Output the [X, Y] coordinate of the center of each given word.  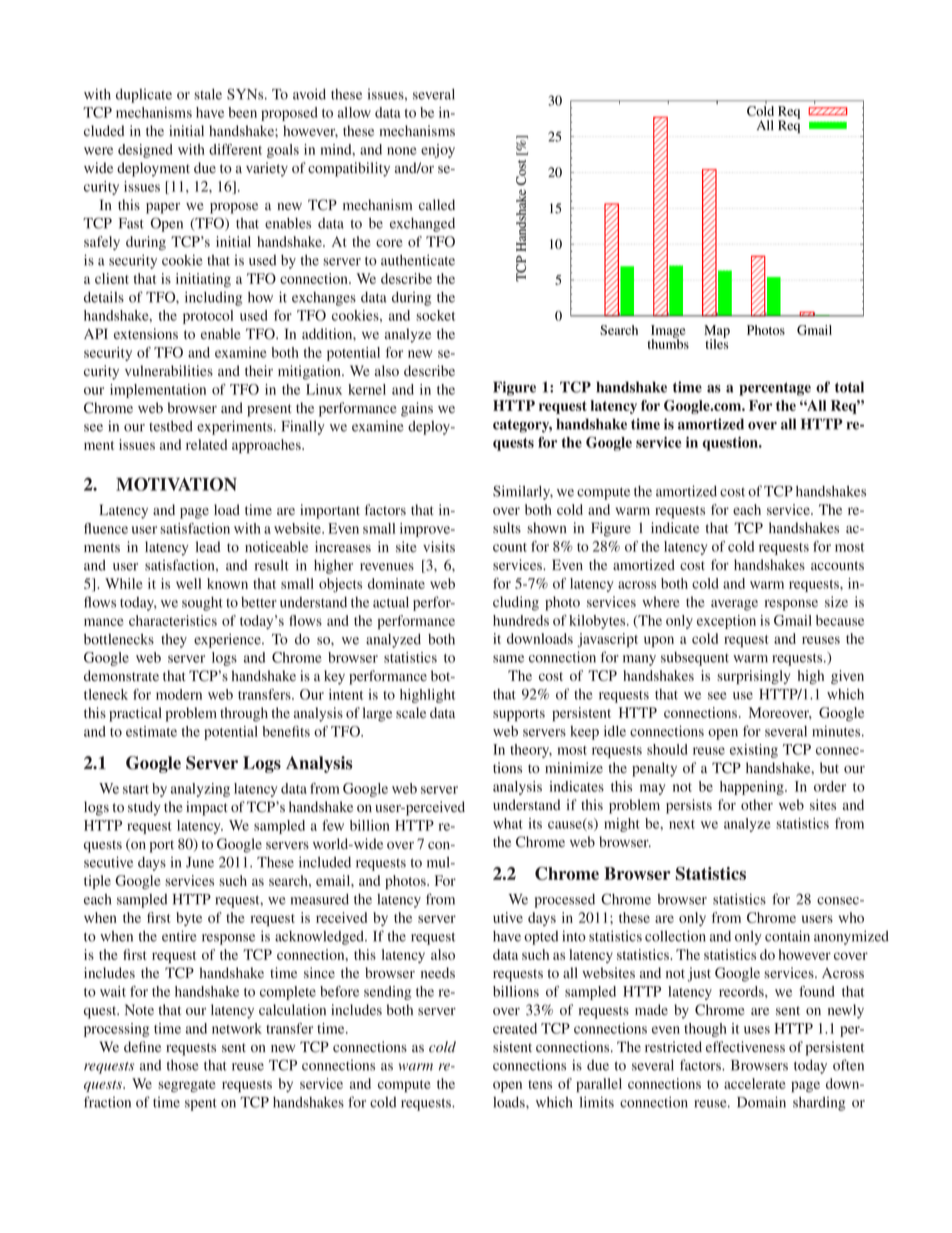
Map [717, 332]
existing [754, 751]
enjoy [438, 151]
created [515, 1028]
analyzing [200, 790]
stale [208, 94]
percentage [775, 389]
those [183, 1065]
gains [417, 409]
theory [531, 751]
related [206, 444]
